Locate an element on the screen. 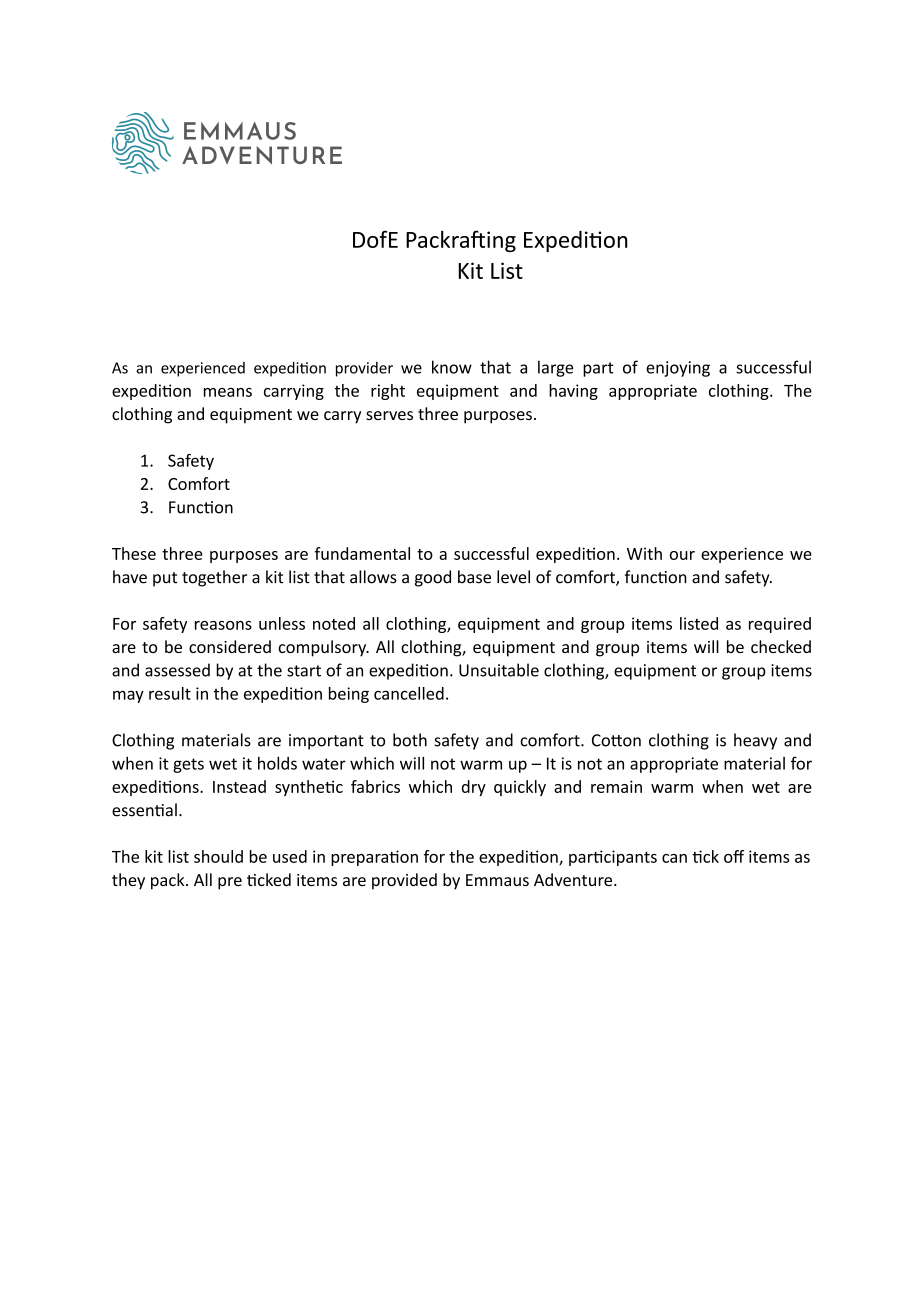 This screenshot has height=1308, width=924. know is located at coordinates (452, 367).
